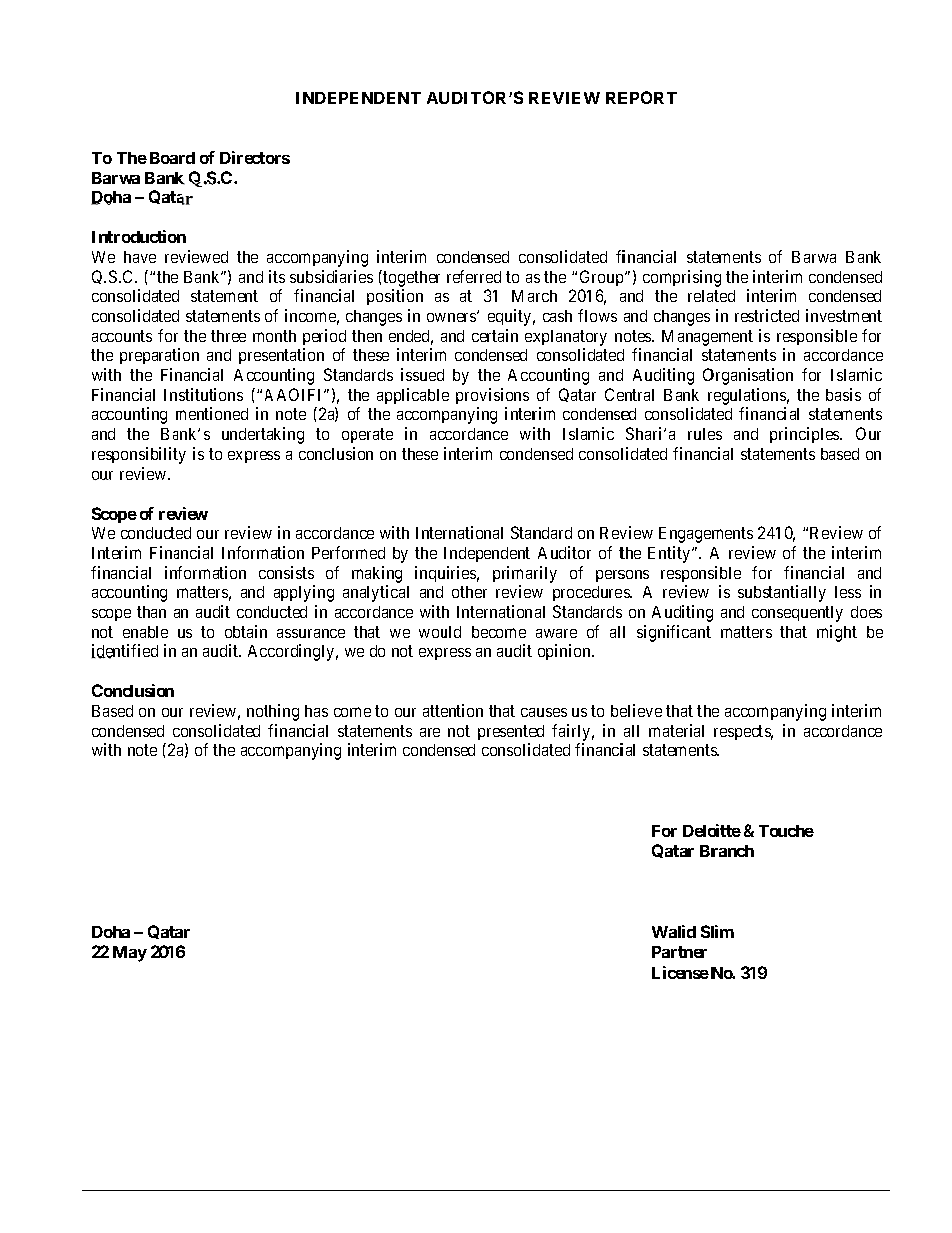 This page has width=952, height=1233. Describe the element at coordinates (674, 931) in the page. I see `Walid` at that location.
